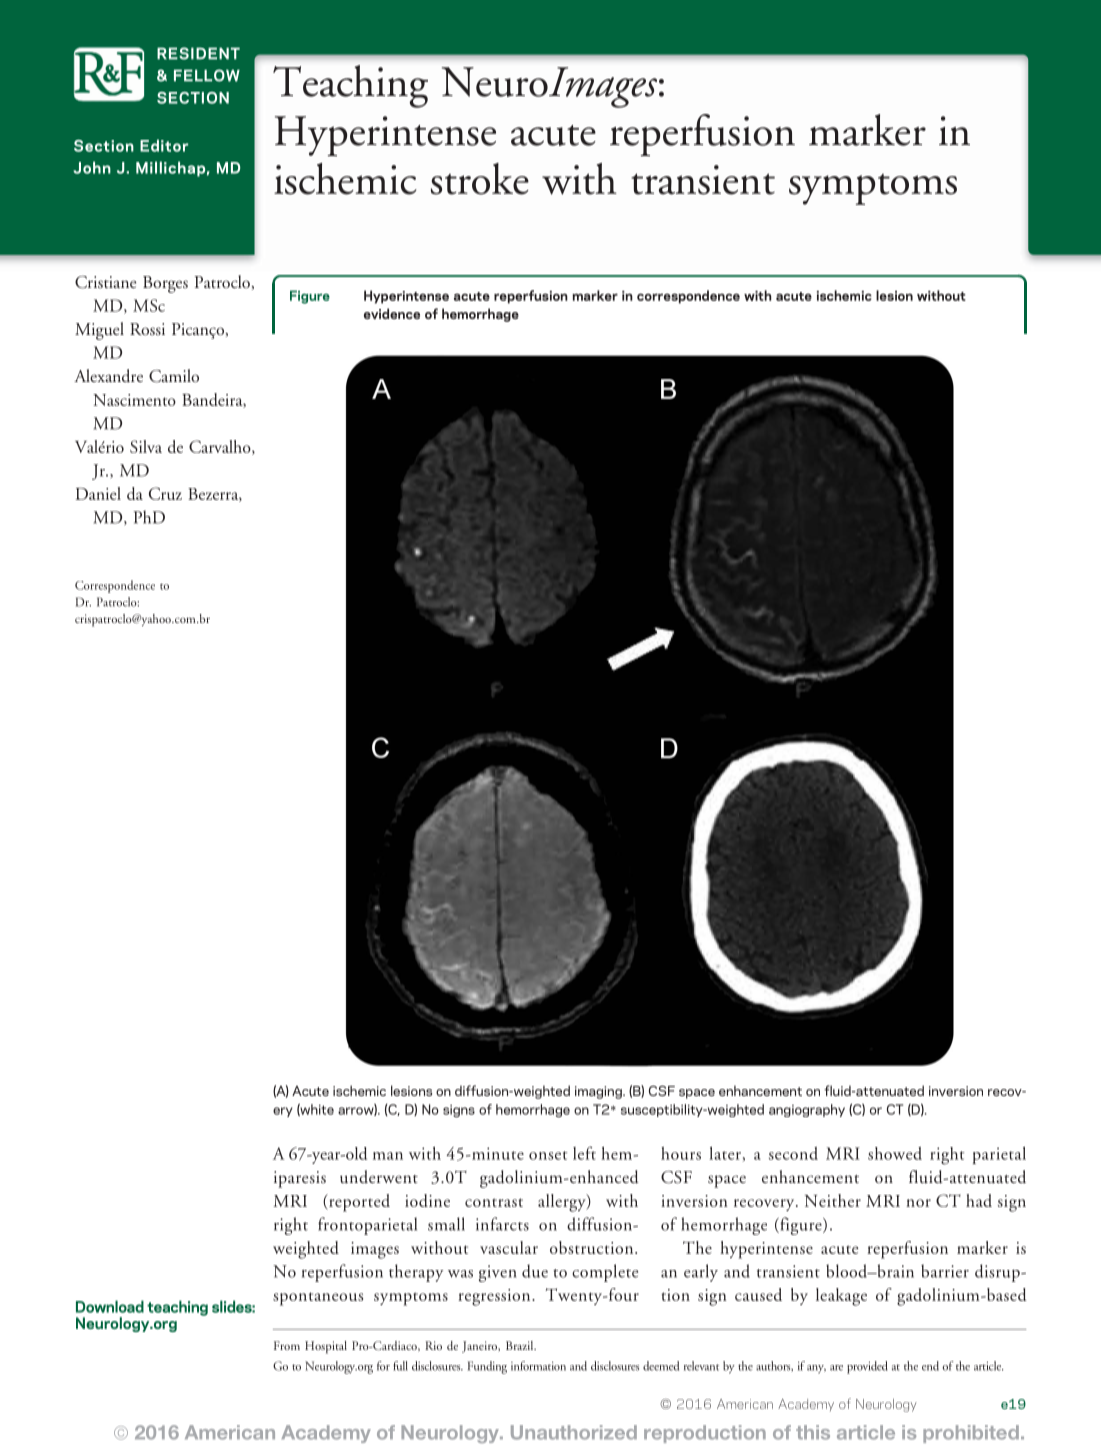 This screenshot has height=1451, width=1101. Describe the element at coordinates (599, 1092) in the screenshot. I see `imaging` at that location.
